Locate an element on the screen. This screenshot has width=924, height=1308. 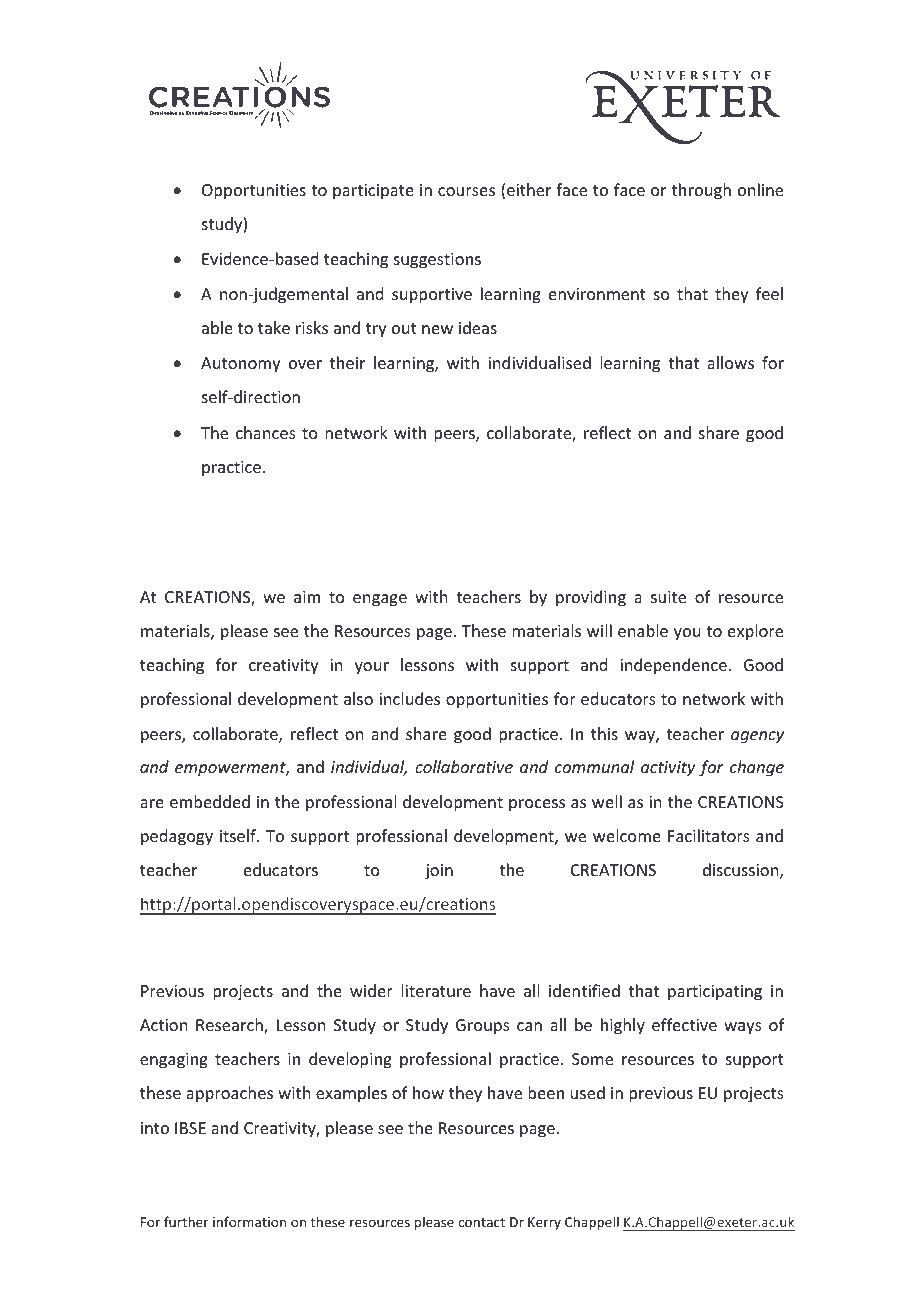
through is located at coordinates (701, 191).
